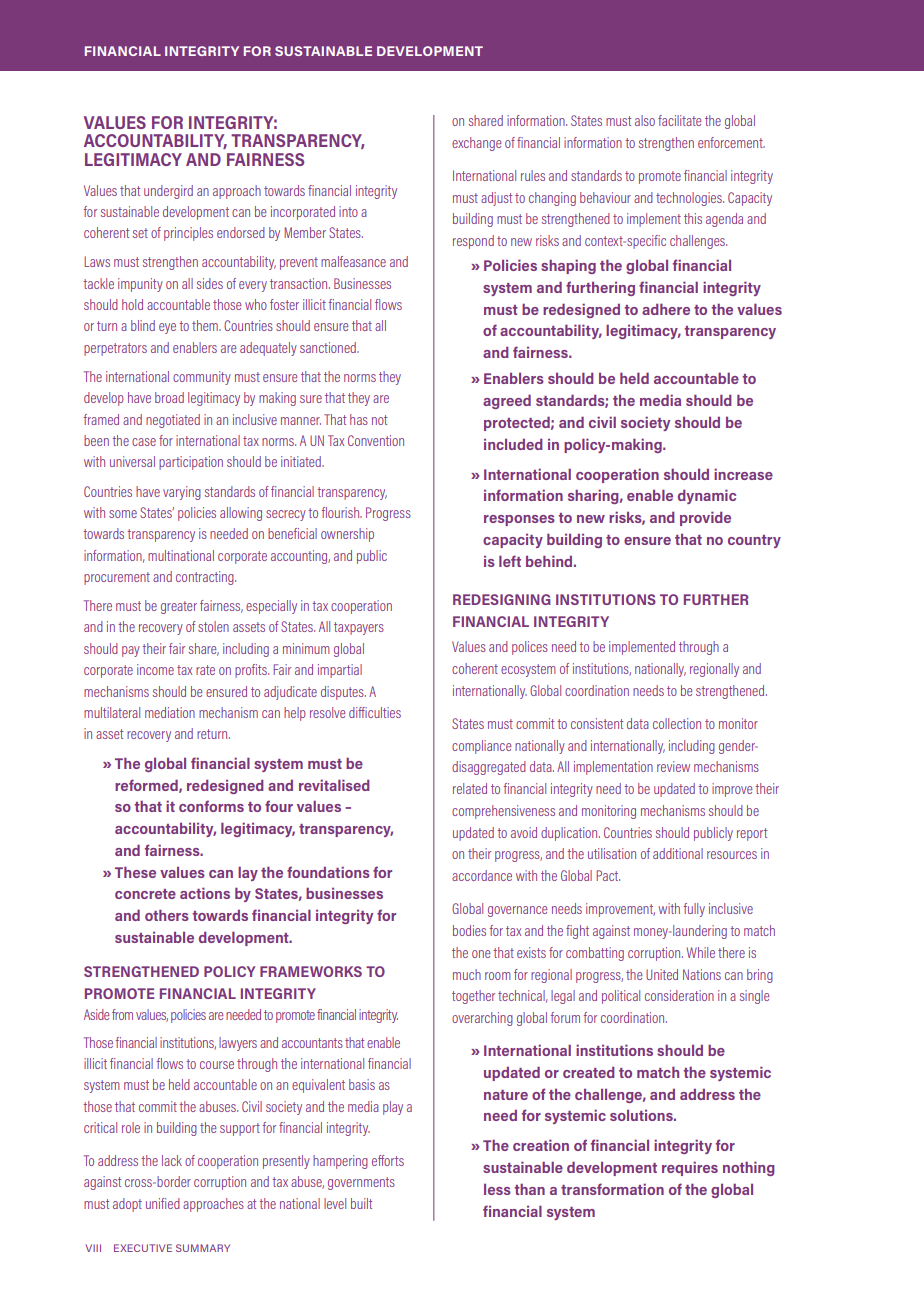  I want to click on built, so click(362, 1203).
